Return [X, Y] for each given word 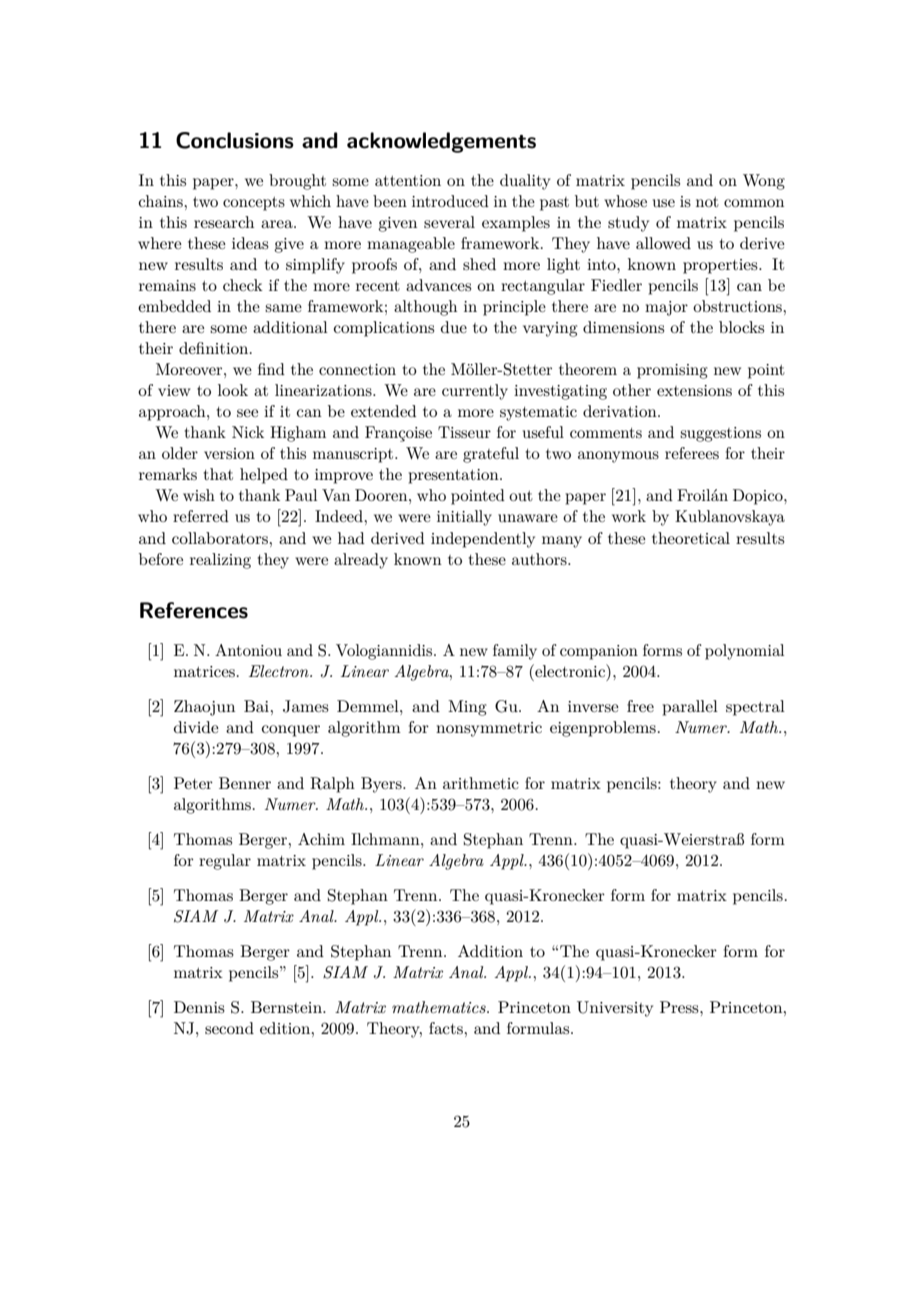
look [233, 390]
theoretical [691, 538]
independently [483, 540]
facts [447, 1028]
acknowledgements [441, 142]
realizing [220, 561]
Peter [193, 783]
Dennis [199, 1007]
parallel [690, 708]
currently [475, 392]
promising [672, 371]
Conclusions [235, 140]
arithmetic [481, 783]
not [707, 202]
